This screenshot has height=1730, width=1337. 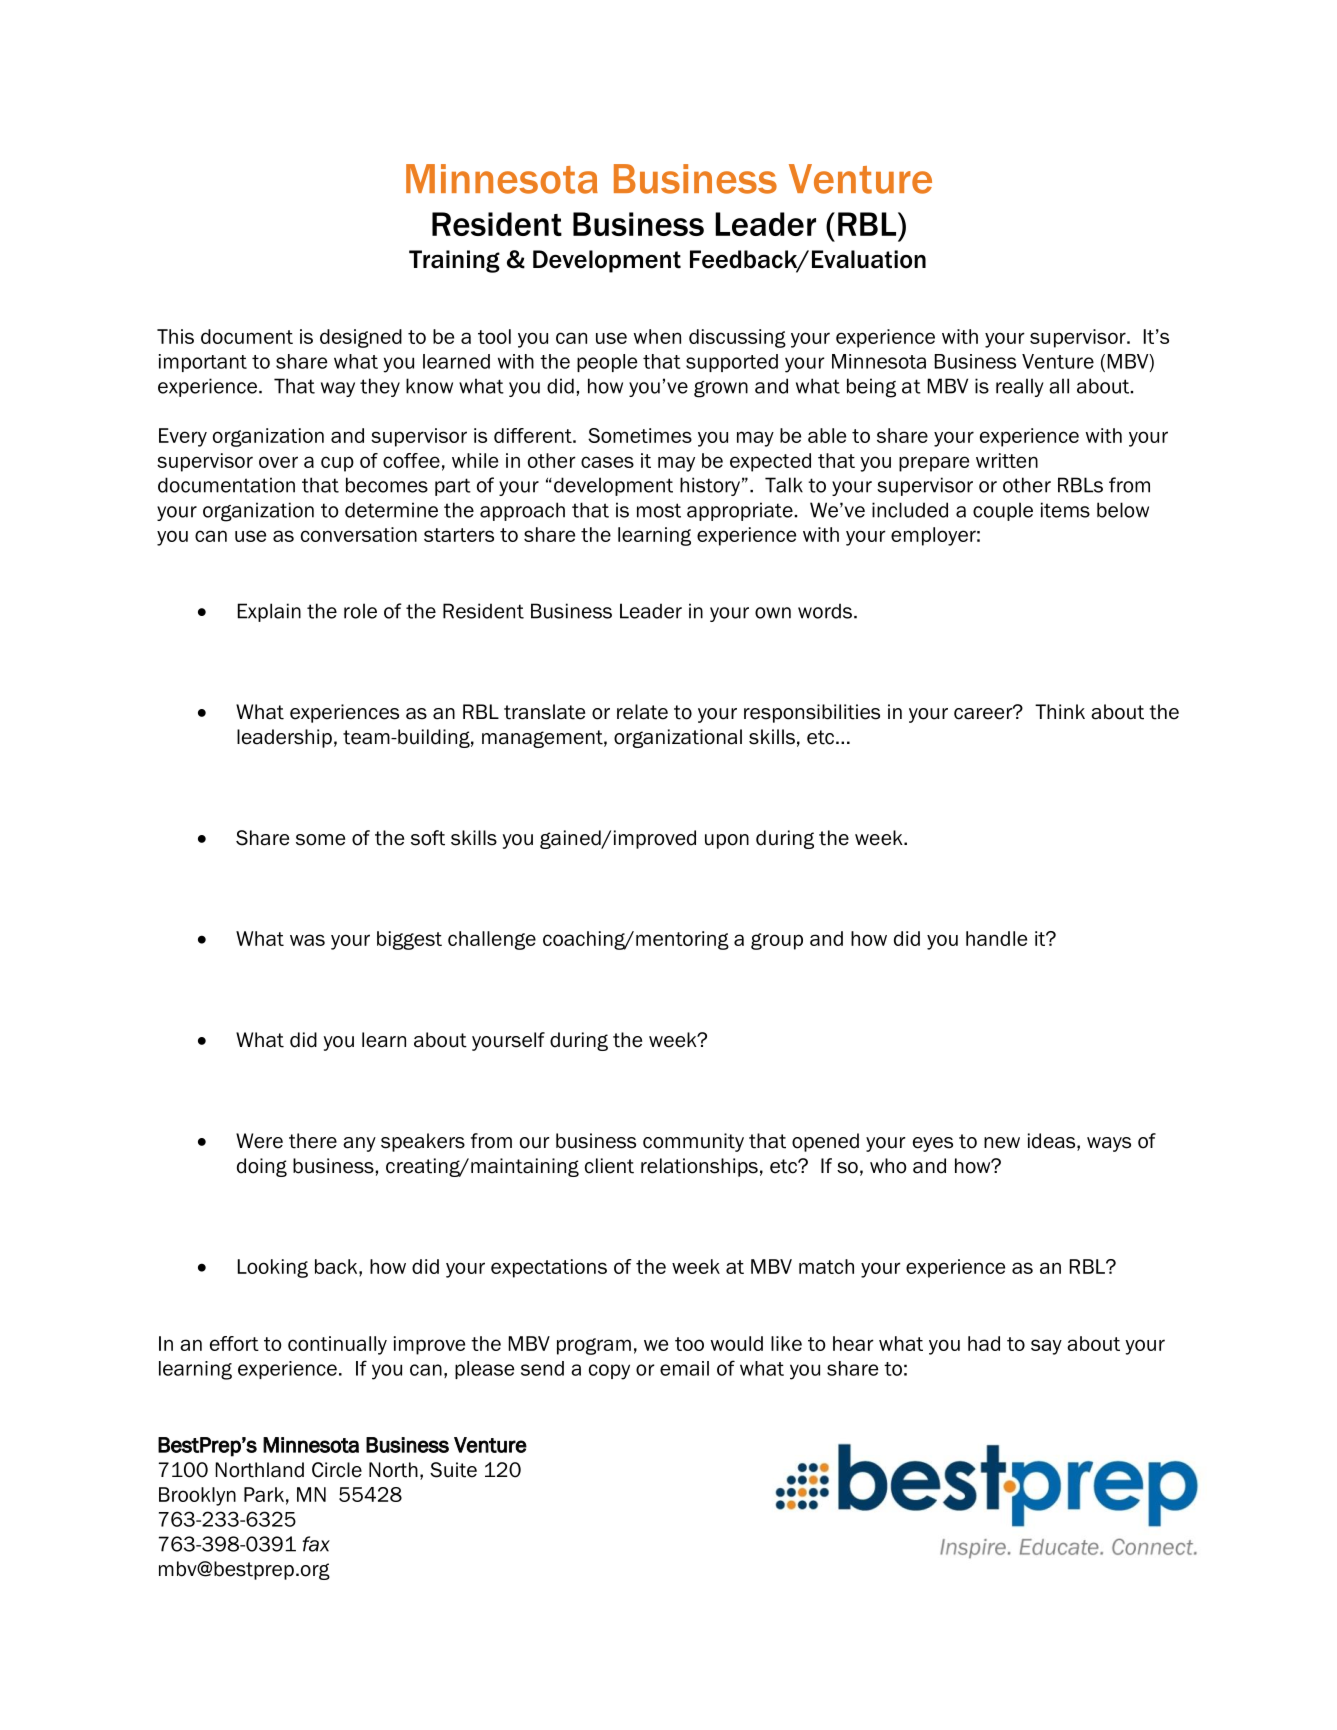 I want to click on client, so click(x=609, y=1166).
